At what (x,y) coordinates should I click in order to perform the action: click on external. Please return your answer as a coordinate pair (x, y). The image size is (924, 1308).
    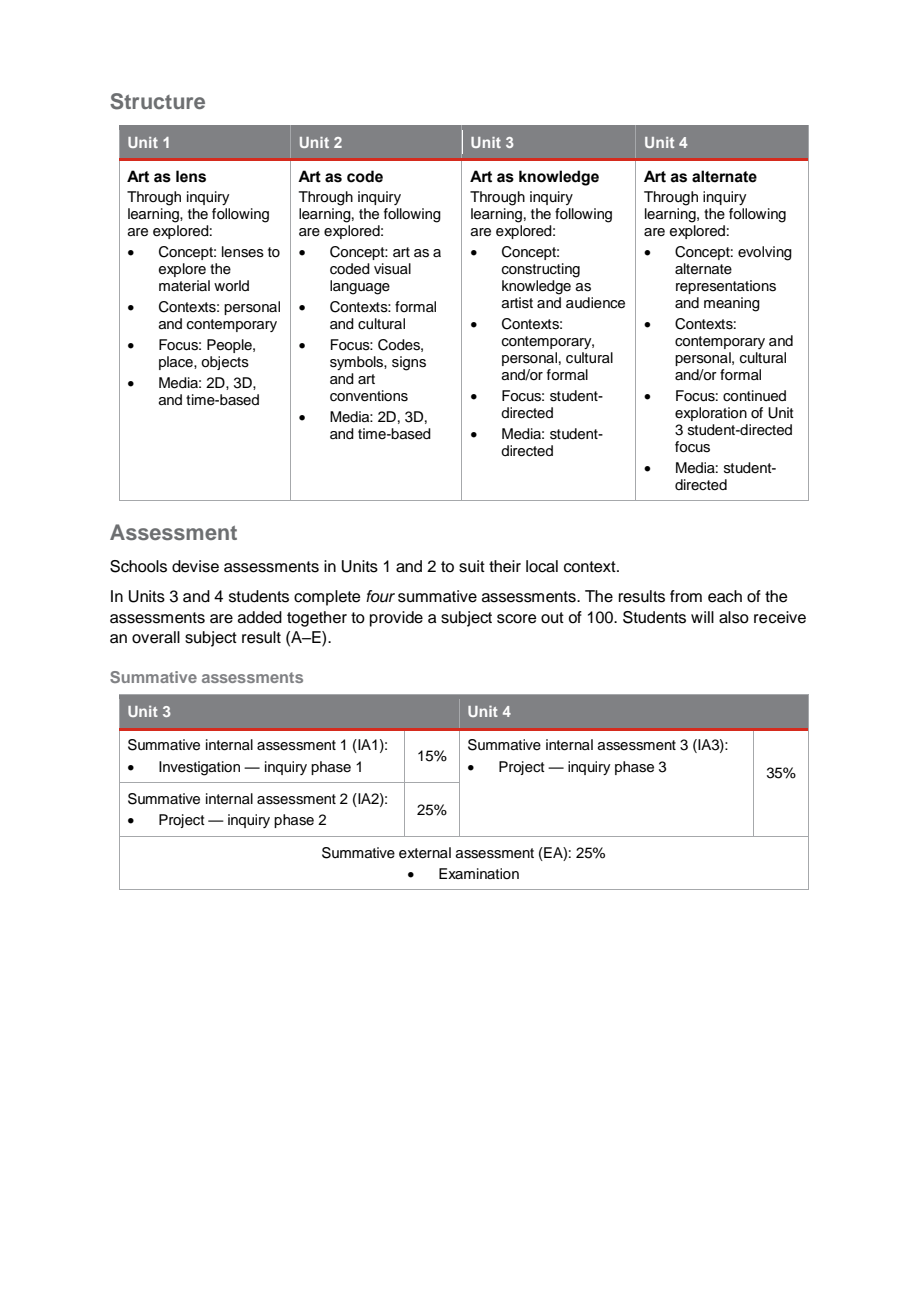
    Looking at the image, I should click on (425, 853).
